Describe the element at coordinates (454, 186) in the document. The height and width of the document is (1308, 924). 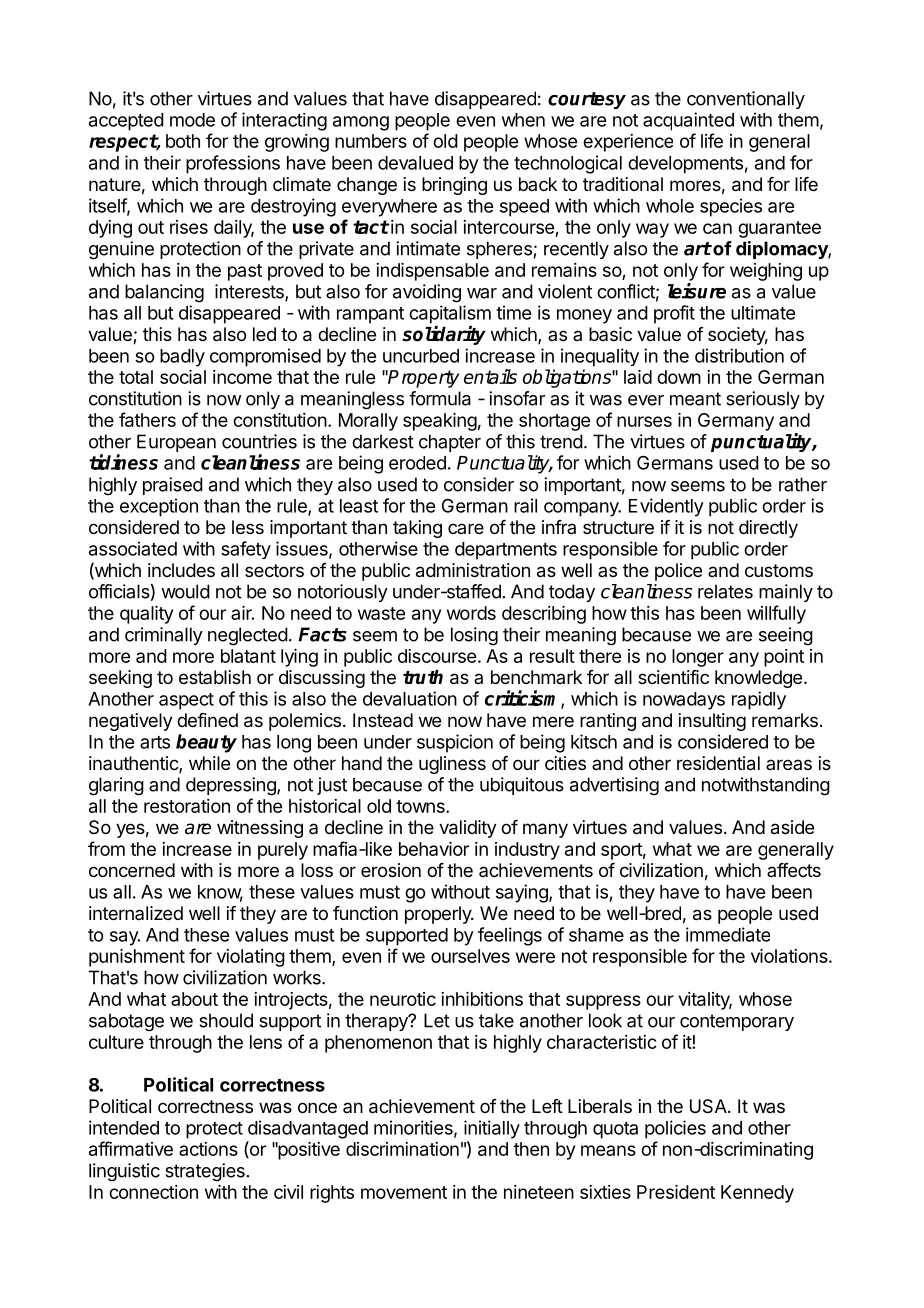
I see `bringing` at that location.
